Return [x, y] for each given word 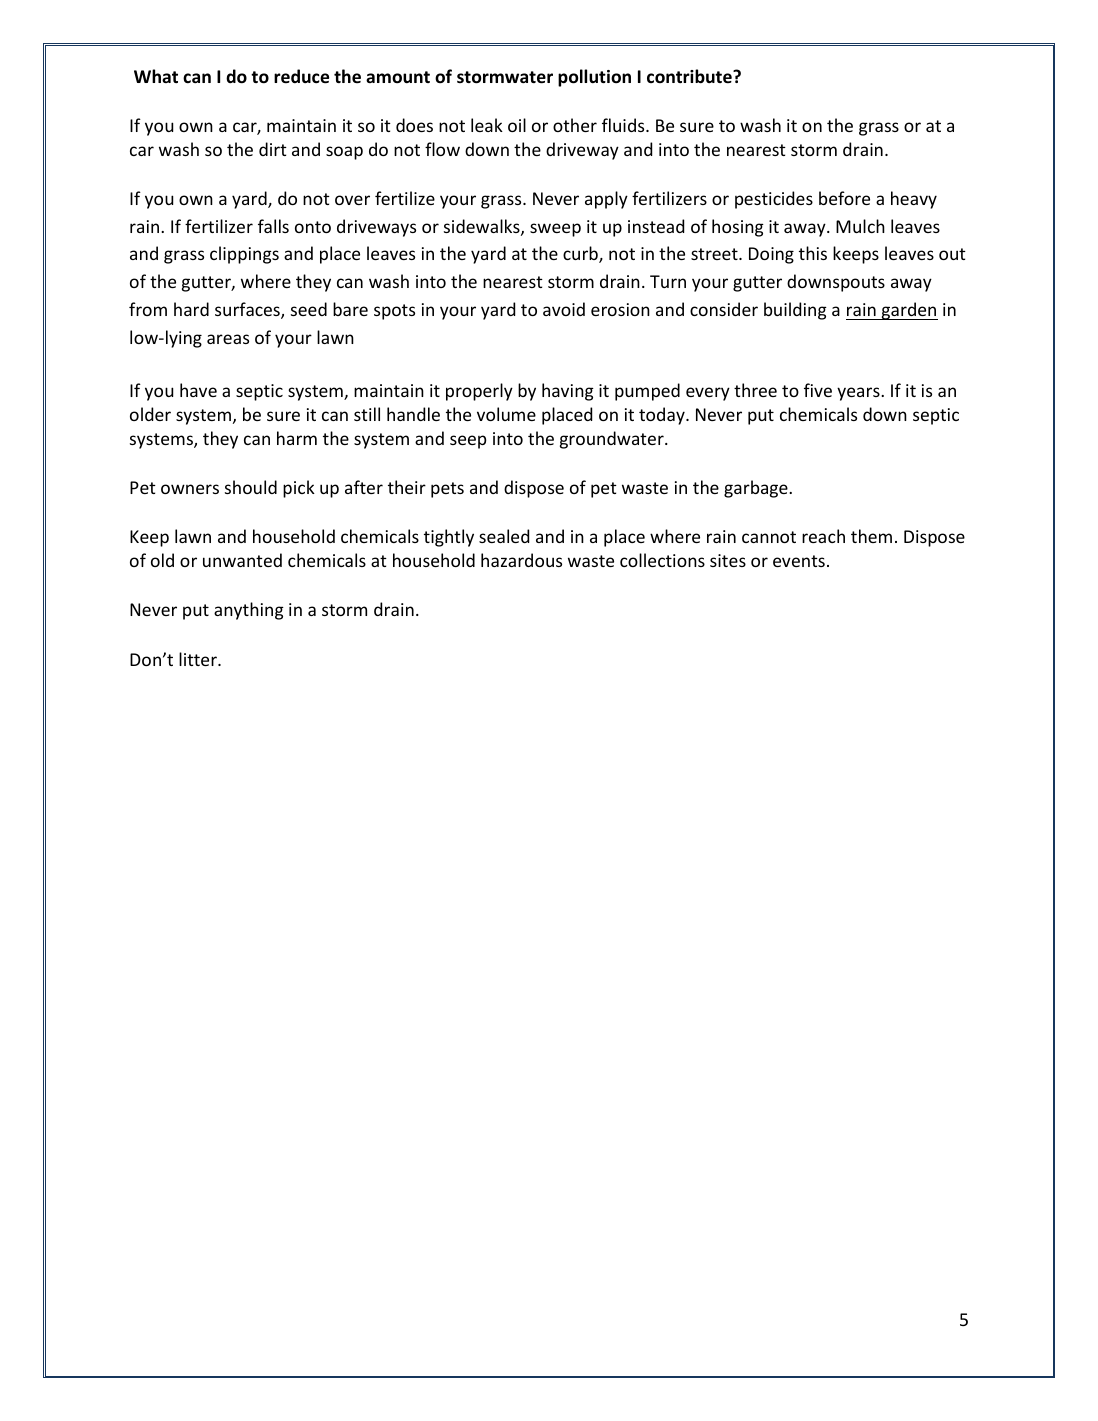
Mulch [860, 226]
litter [199, 659]
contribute [690, 76]
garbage [757, 489]
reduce [301, 76]
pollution [594, 78]
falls [273, 226]
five [818, 390]
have [198, 390]
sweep [555, 230]
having [568, 392]
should [251, 487]
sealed [504, 536]
